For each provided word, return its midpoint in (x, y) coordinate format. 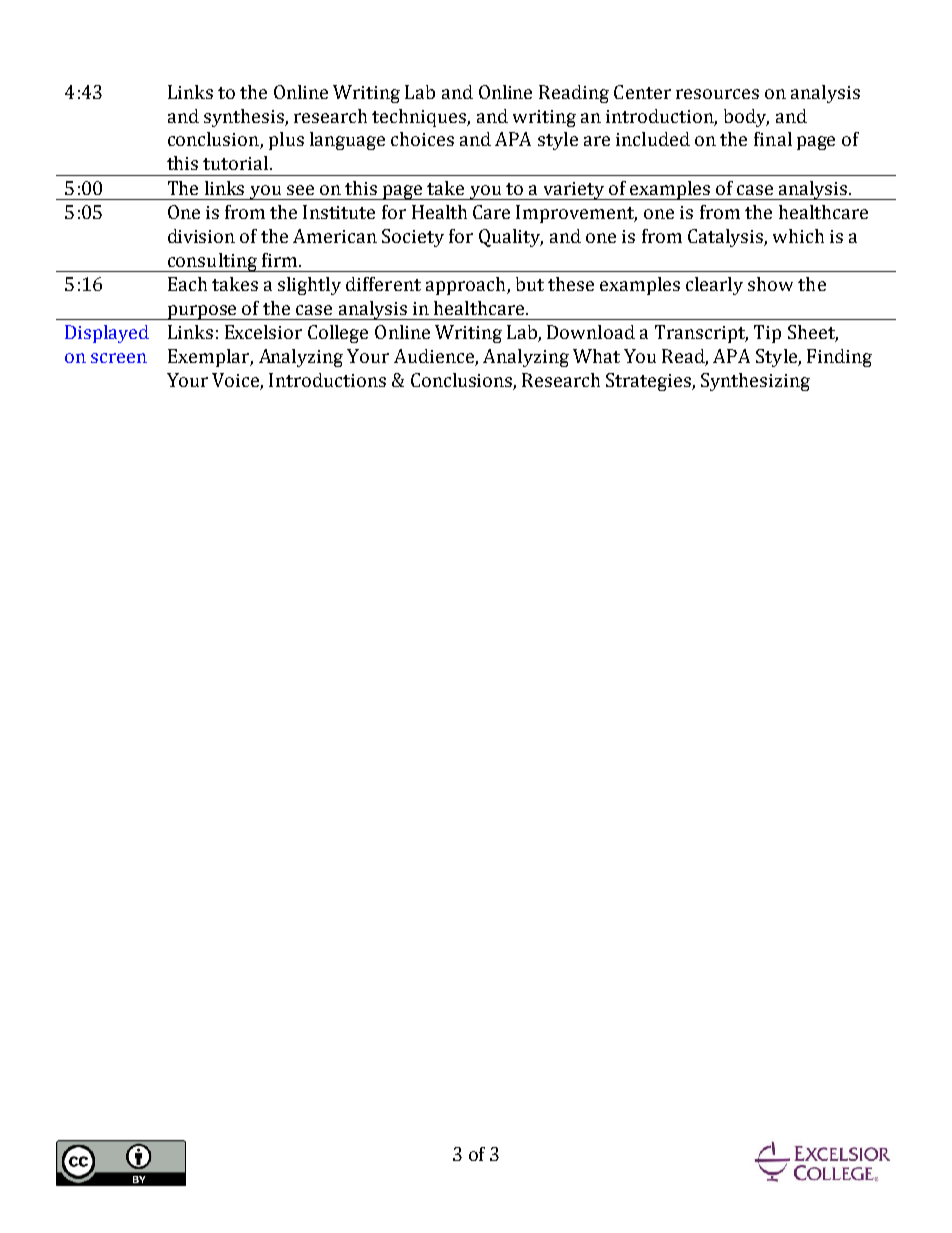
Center (642, 92)
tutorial (235, 163)
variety (573, 191)
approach (467, 286)
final (773, 139)
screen (119, 358)
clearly (714, 286)
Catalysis (726, 238)
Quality (511, 238)
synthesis (245, 118)
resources (717, 94)
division (201, 236)
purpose (202, 312)
